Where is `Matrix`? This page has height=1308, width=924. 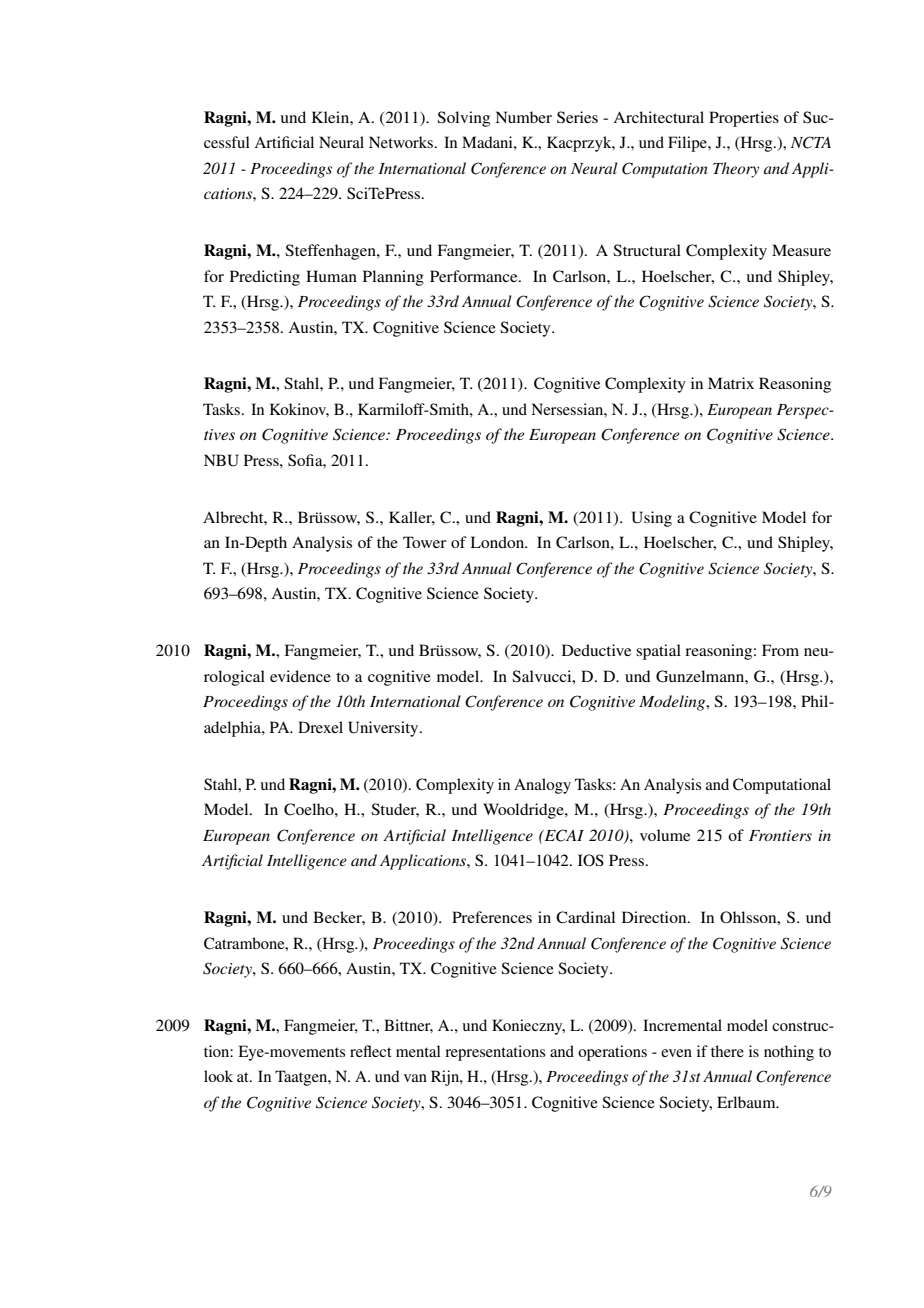 Matrix is located at coordinates (731, 383).
